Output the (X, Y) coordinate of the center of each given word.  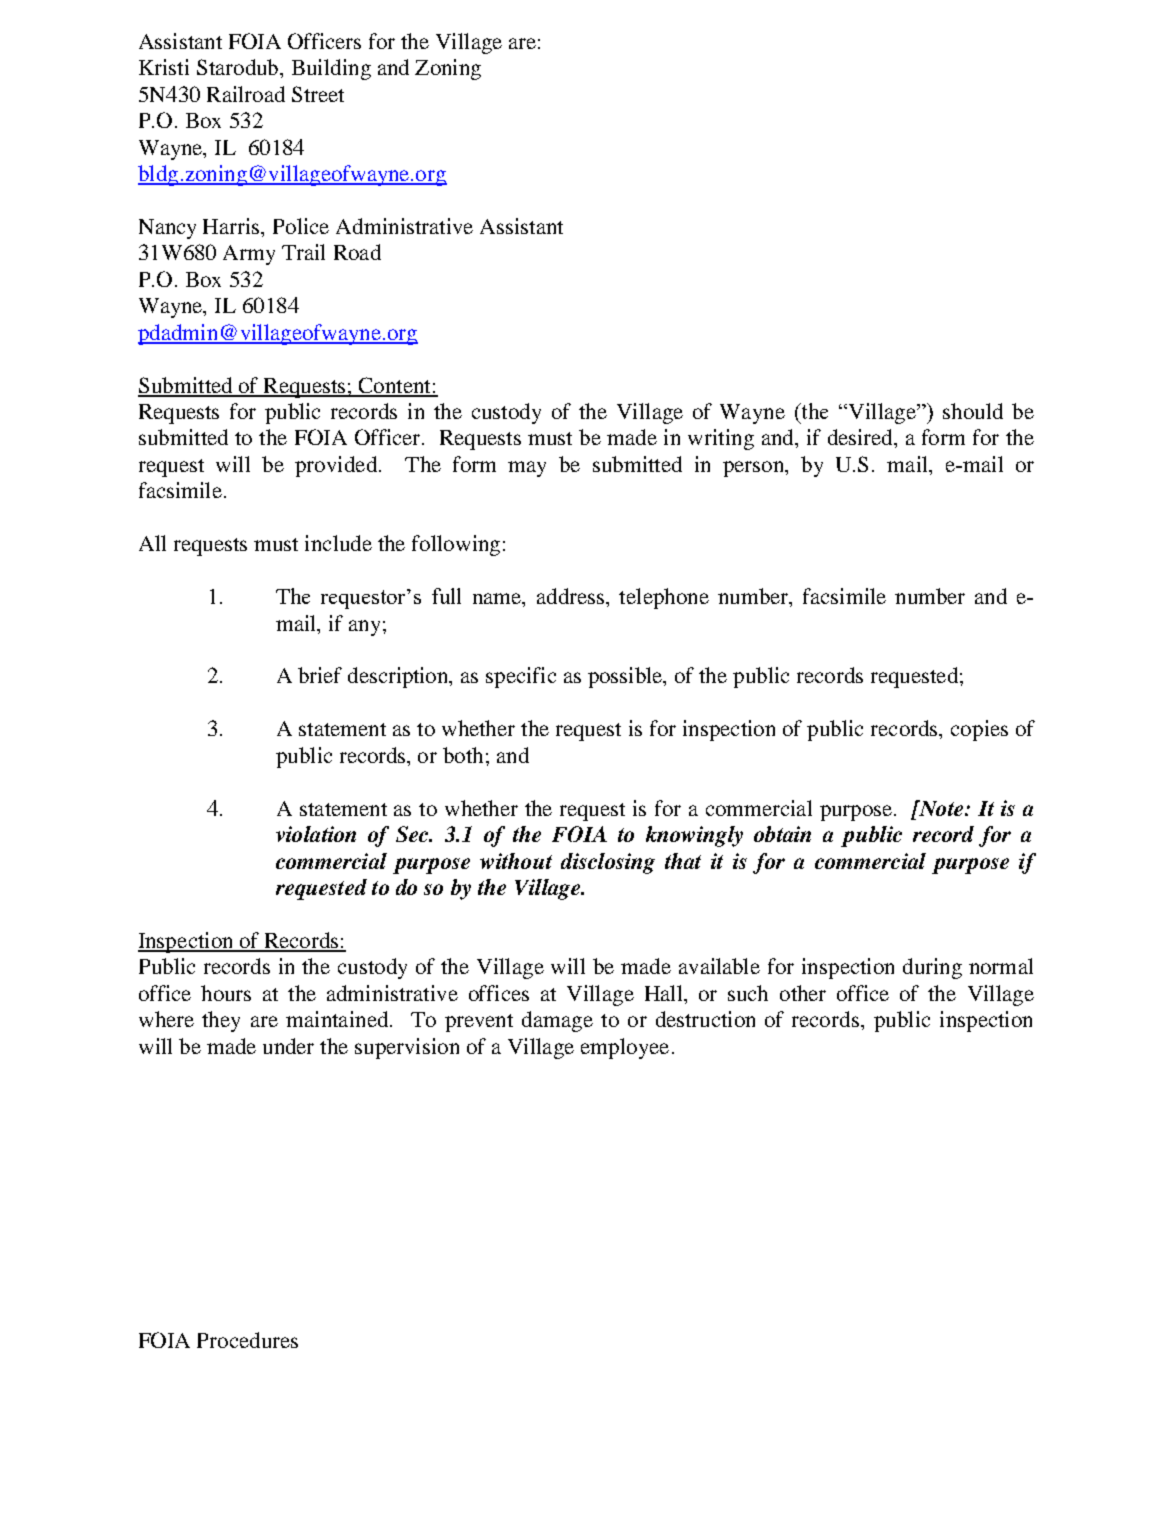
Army (249, 255)
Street (318, 94)
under (288, 1046)
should (973, 411)
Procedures (247, 1340)
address (570, 596)
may (527, 469)
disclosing (608, 863)
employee (625, 1048)
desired (861, 437)
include (338, 543)
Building (331, 69)
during (932, 968)
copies (979, 730)
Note (941, 808)
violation (316, 834)
